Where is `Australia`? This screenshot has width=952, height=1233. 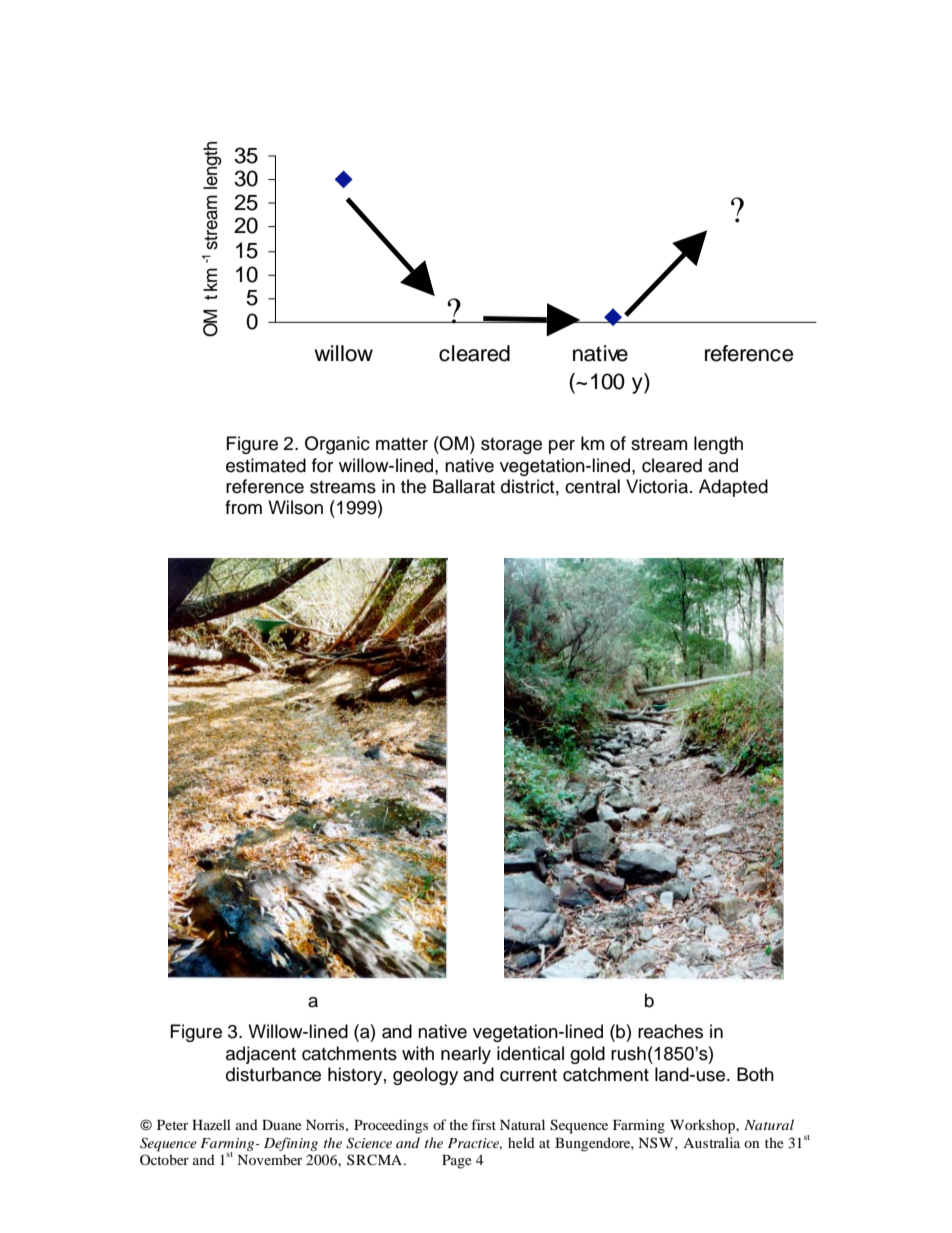 Australia is located at coordinates (711, 1142).
